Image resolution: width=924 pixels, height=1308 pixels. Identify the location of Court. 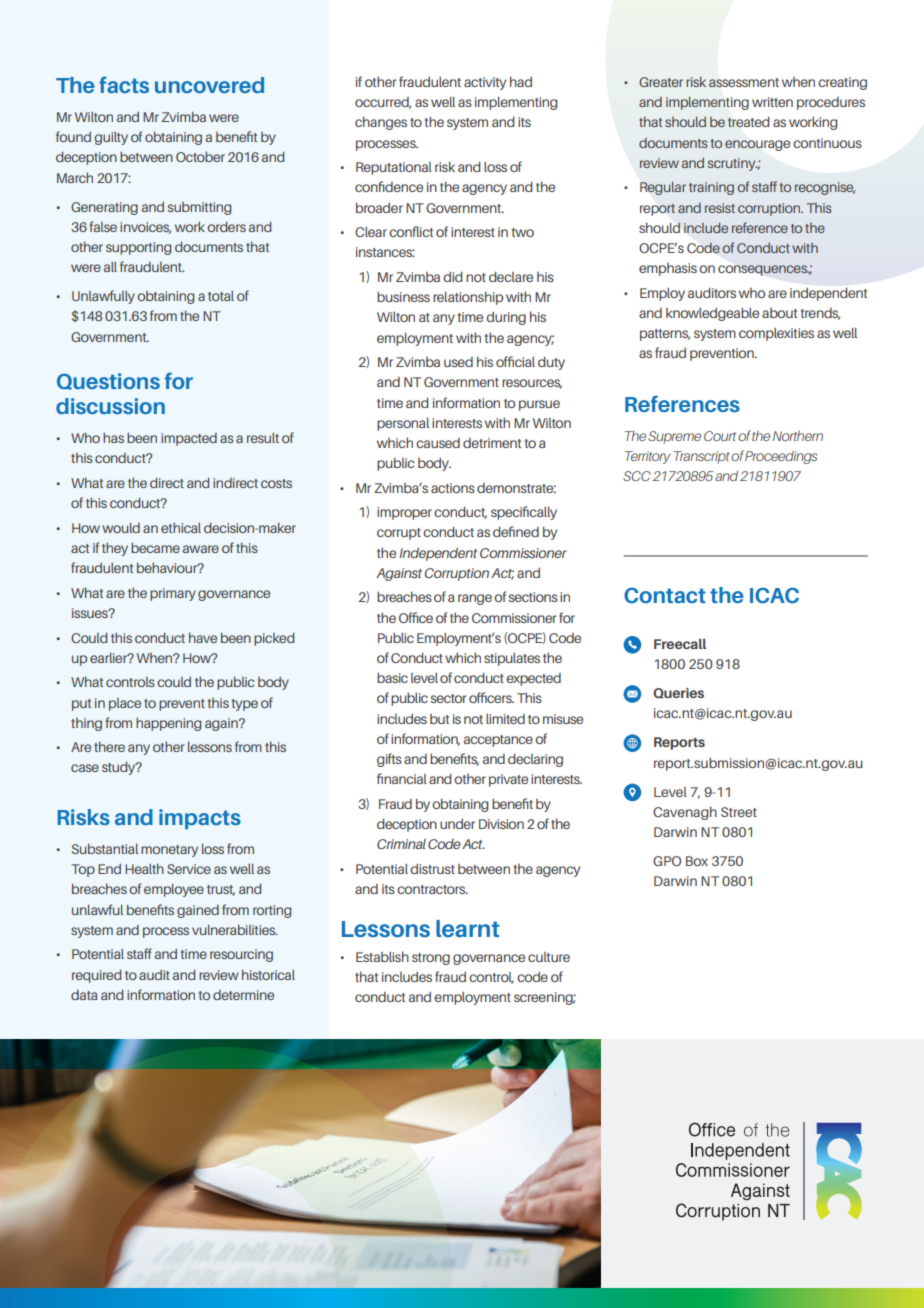
(720, 436).
